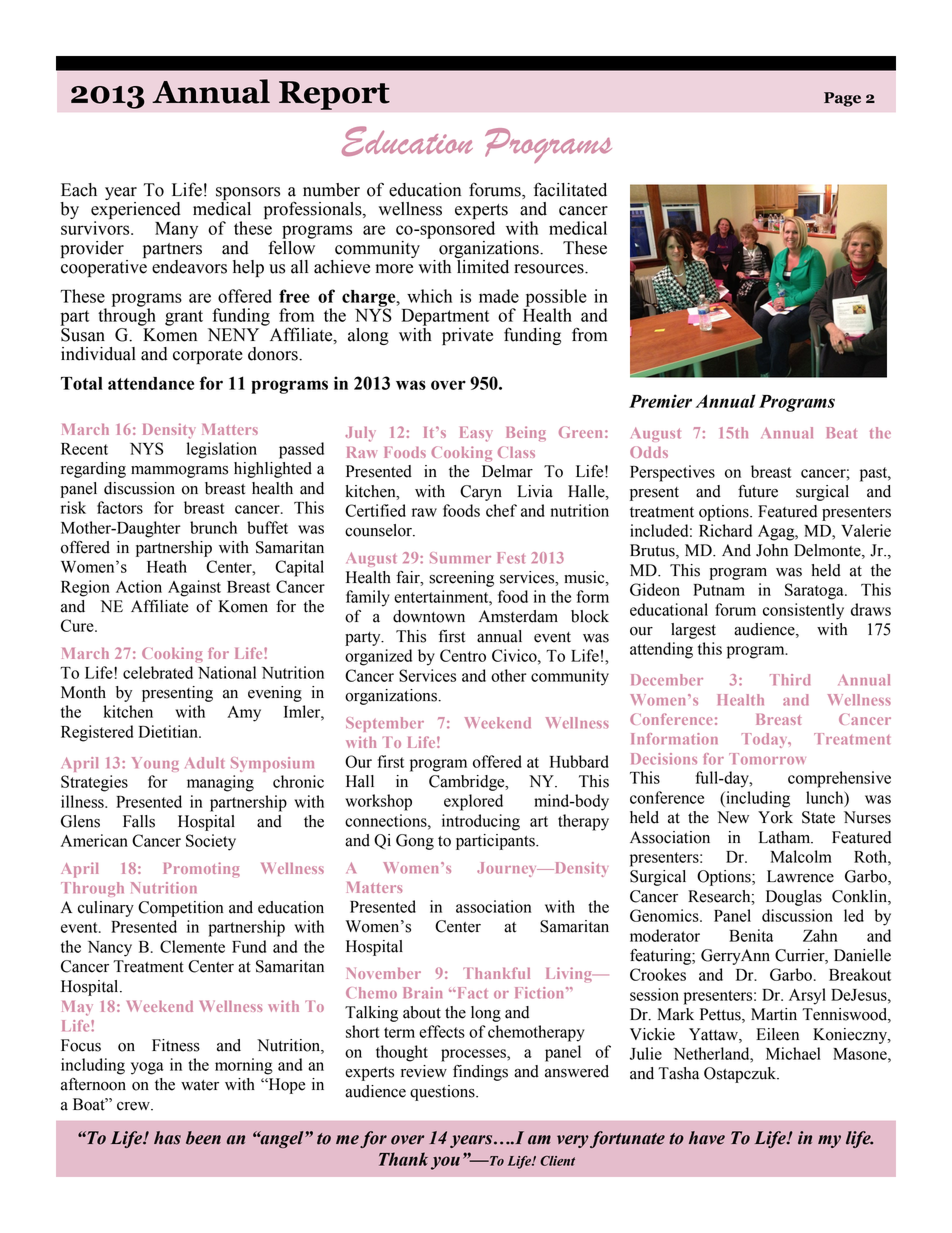 This image has width=952, height=1233. What do you see at coordinates (167, 1138) in the image?
I see `has` at bounding box center [167, 1138].
